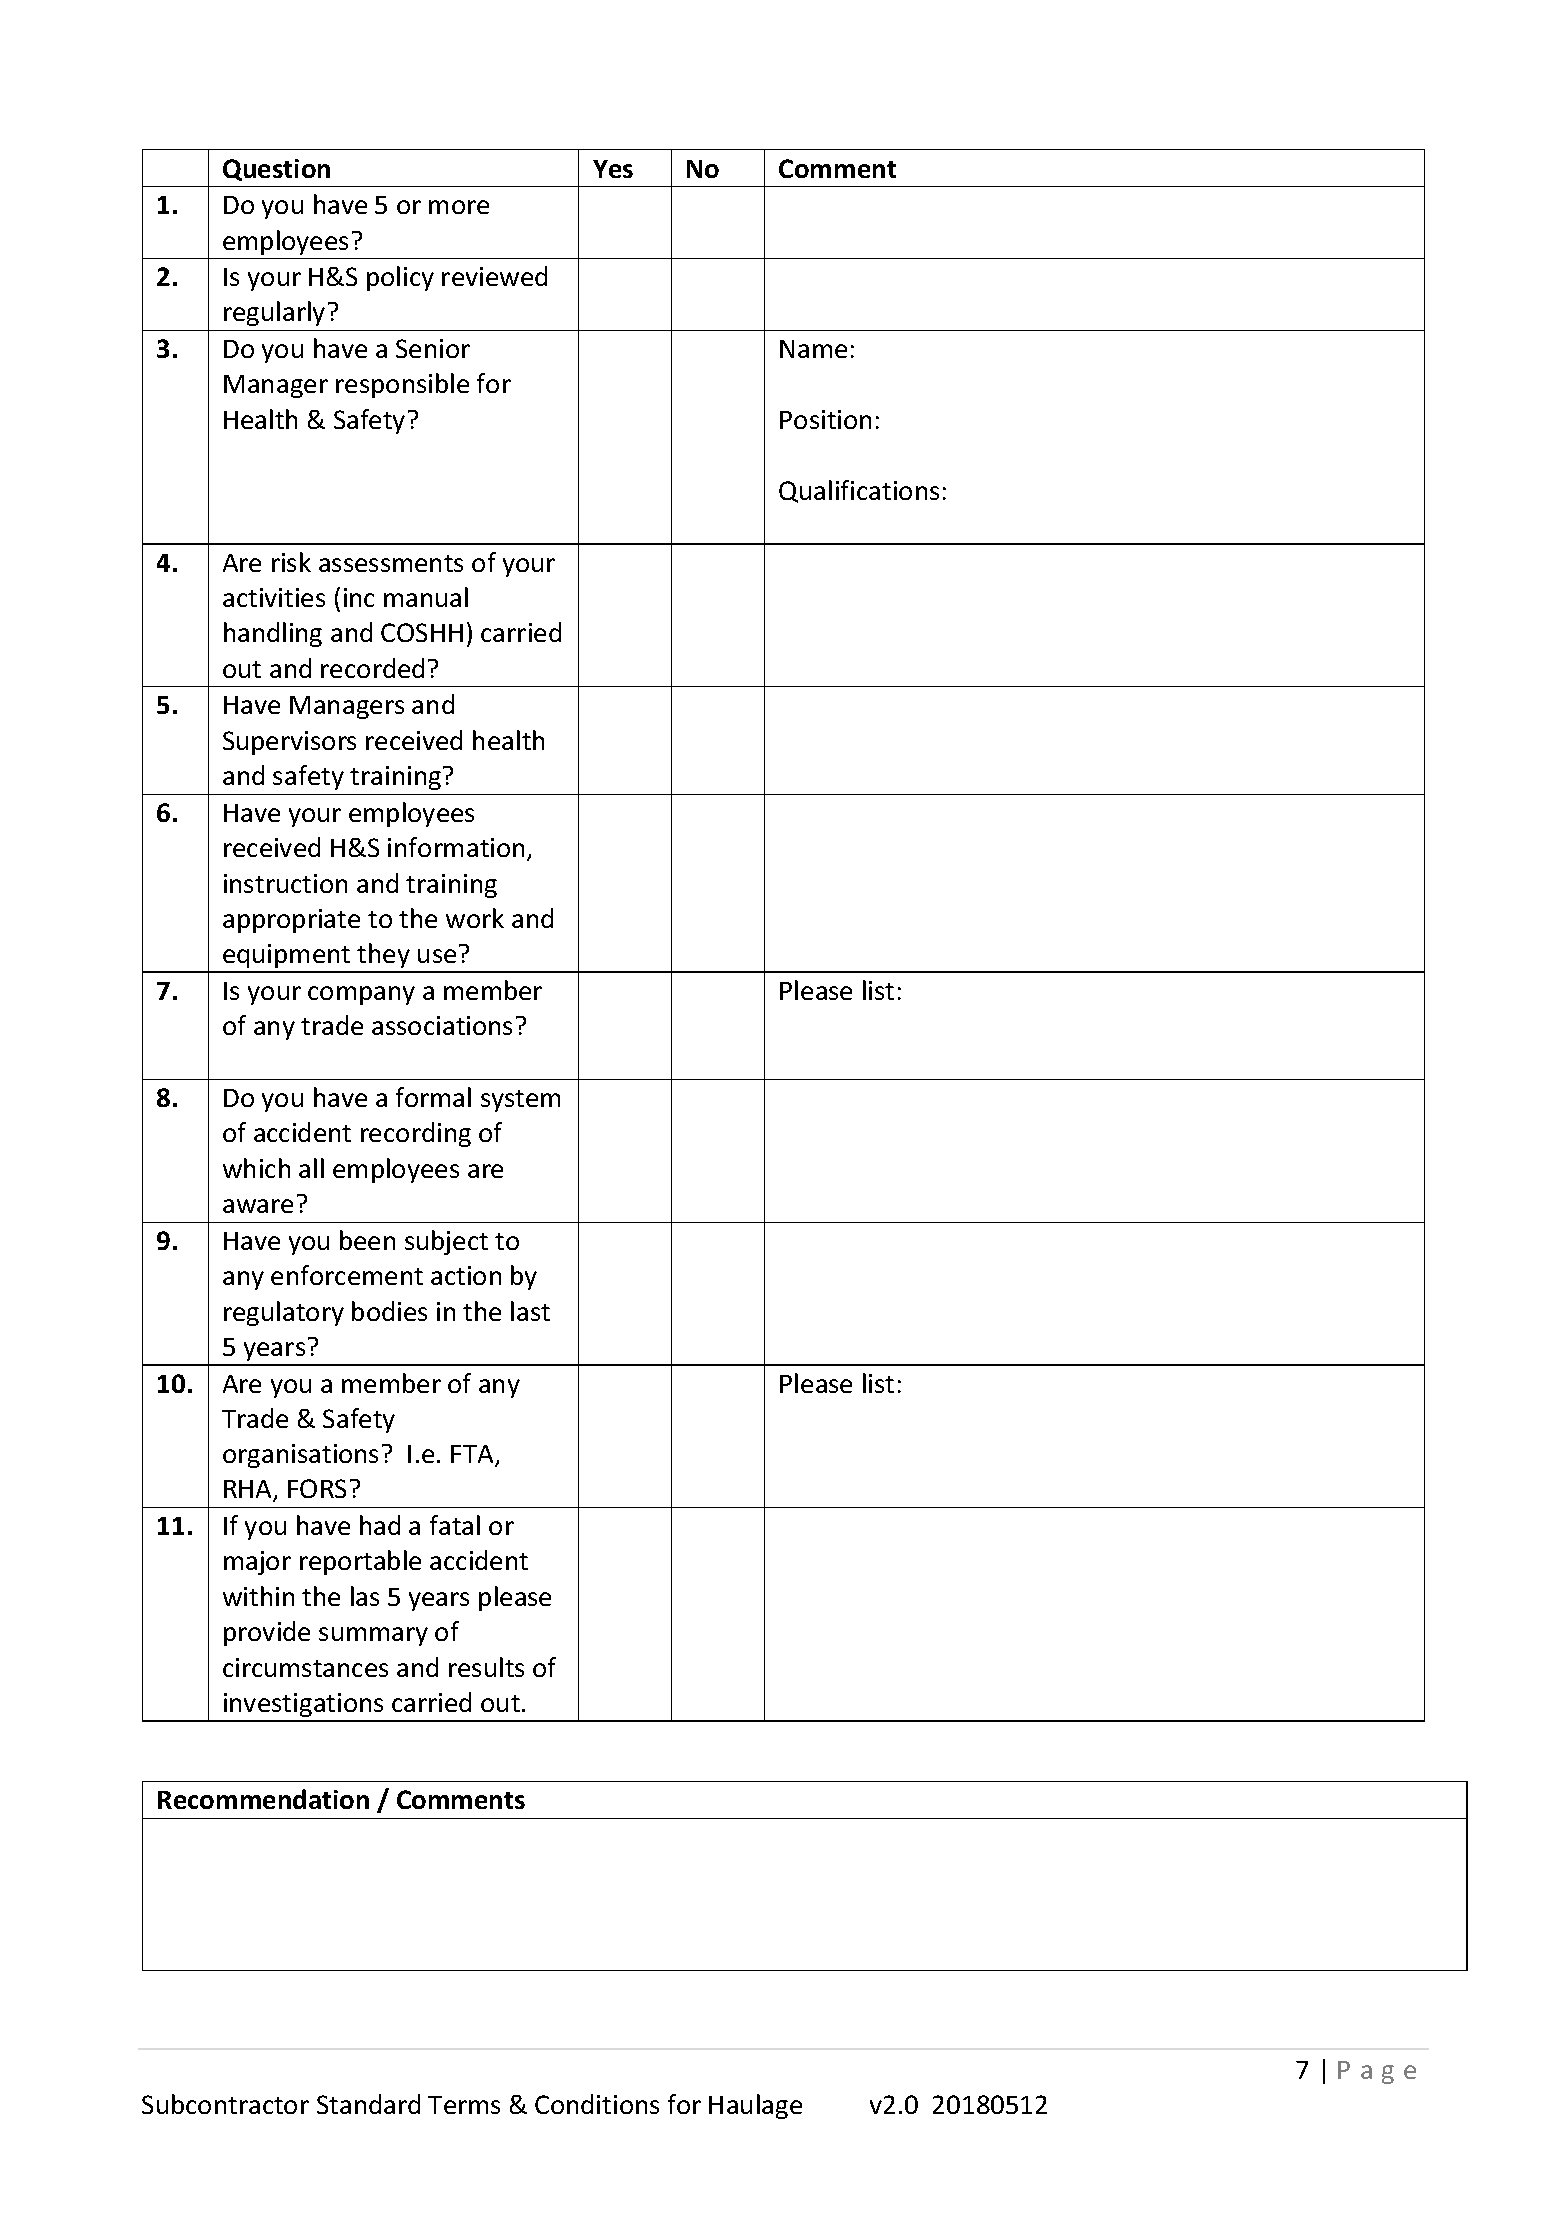  Describe the element at coordinates (389, 1311) in the screenshot. I see `bodies` at that location.
